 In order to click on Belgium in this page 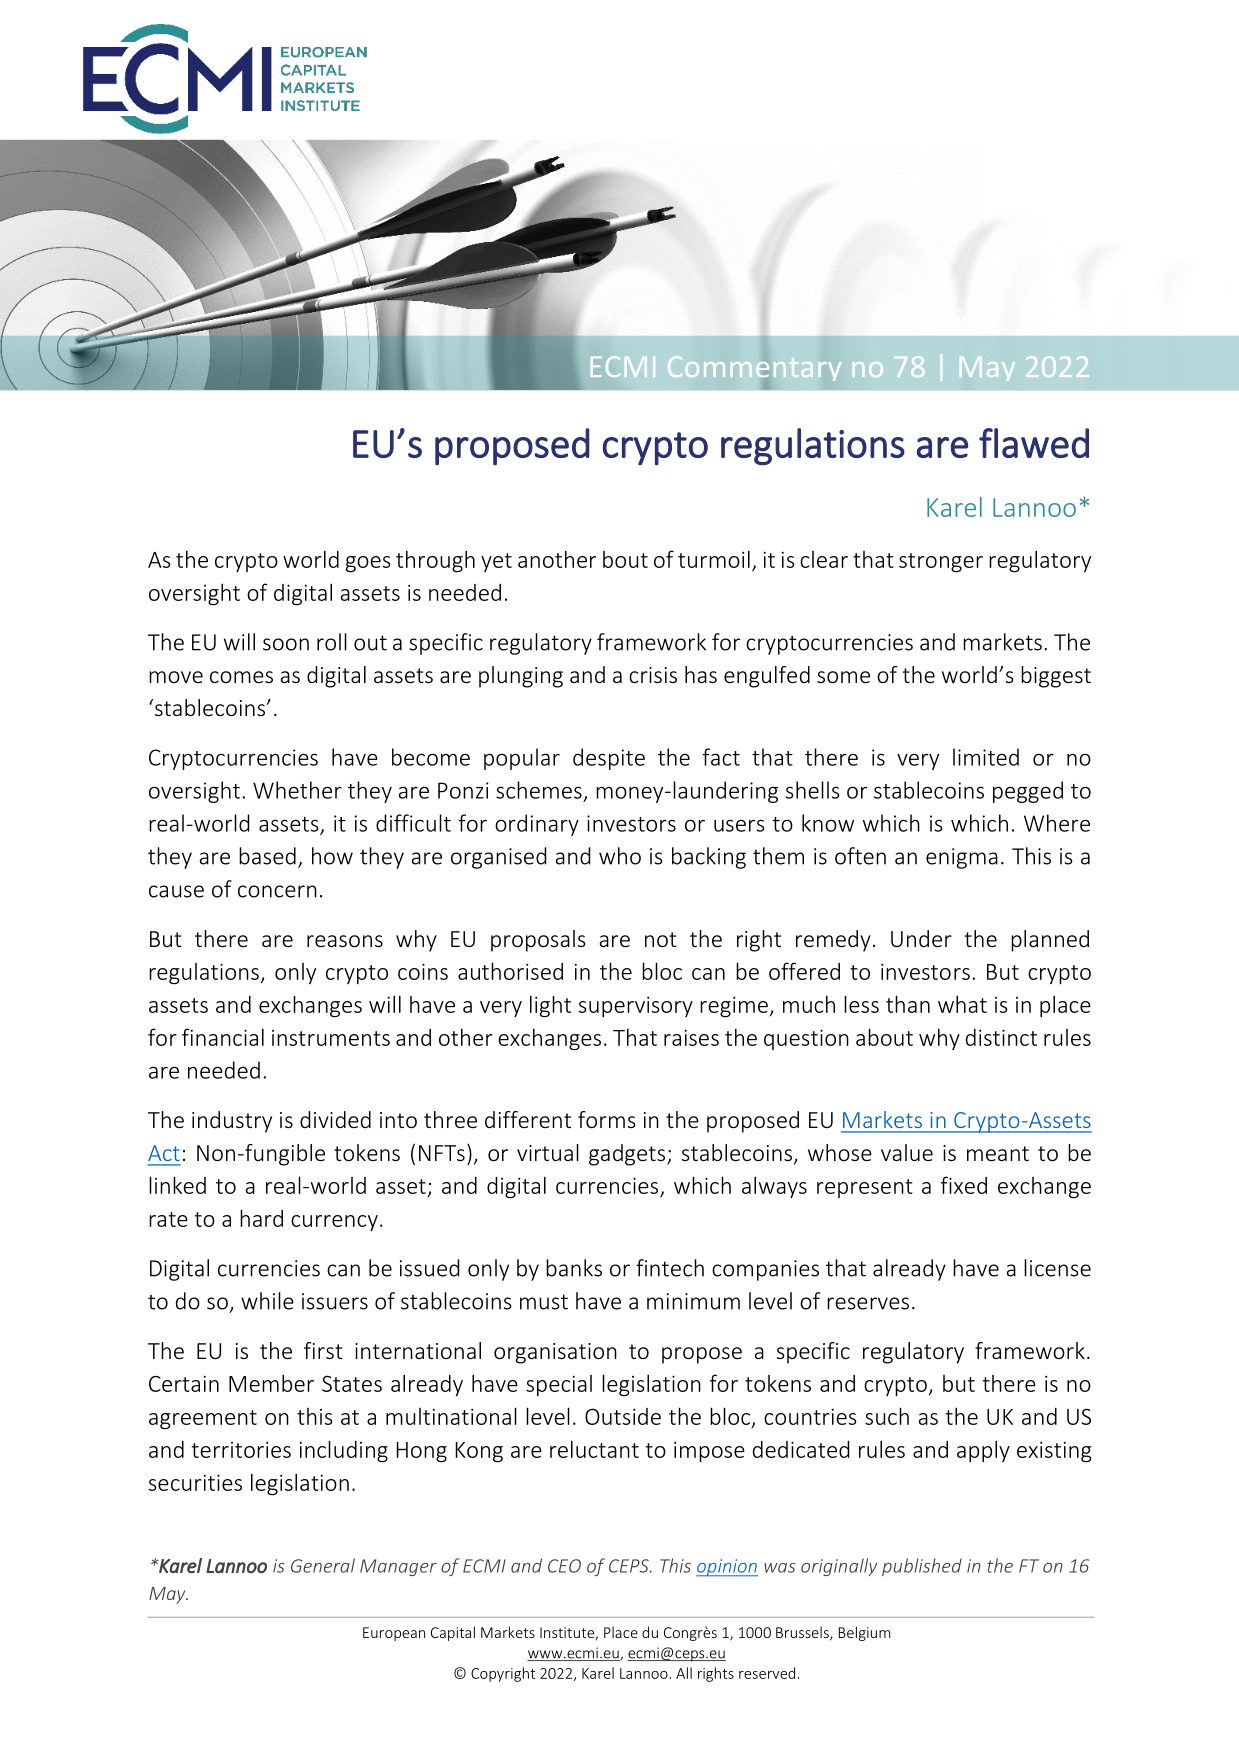, I will do `click(864, 1633)`.
